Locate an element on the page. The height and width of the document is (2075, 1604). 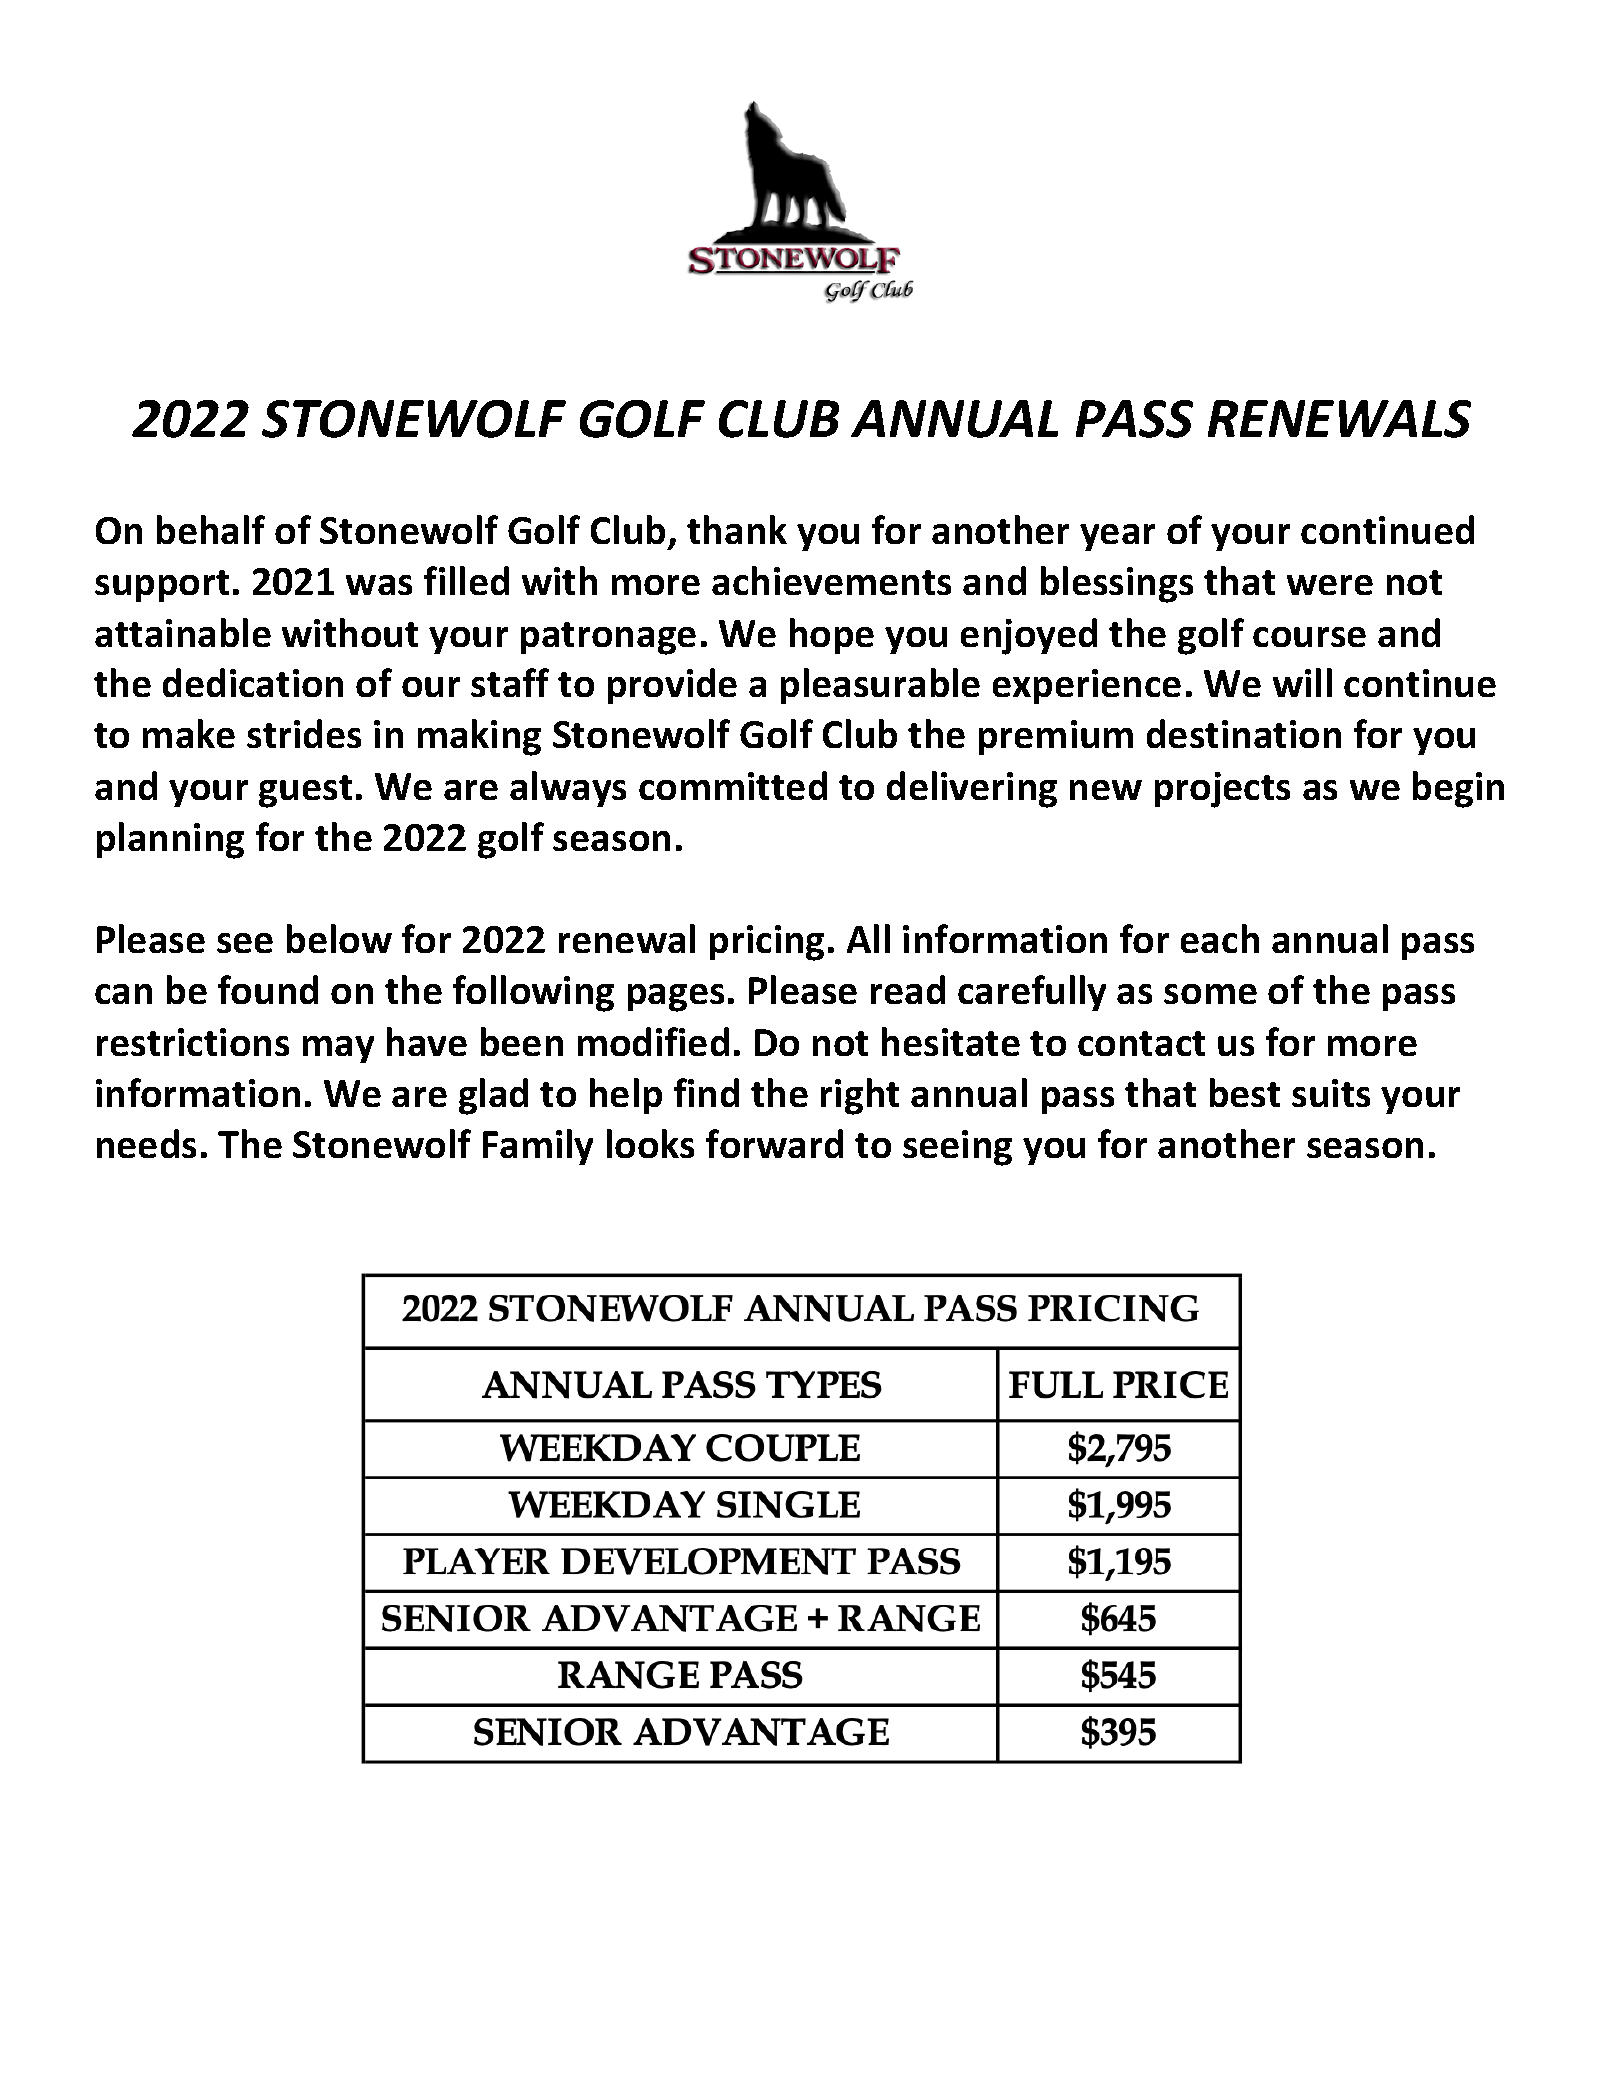
thank is located at coordinates (737, 529).
